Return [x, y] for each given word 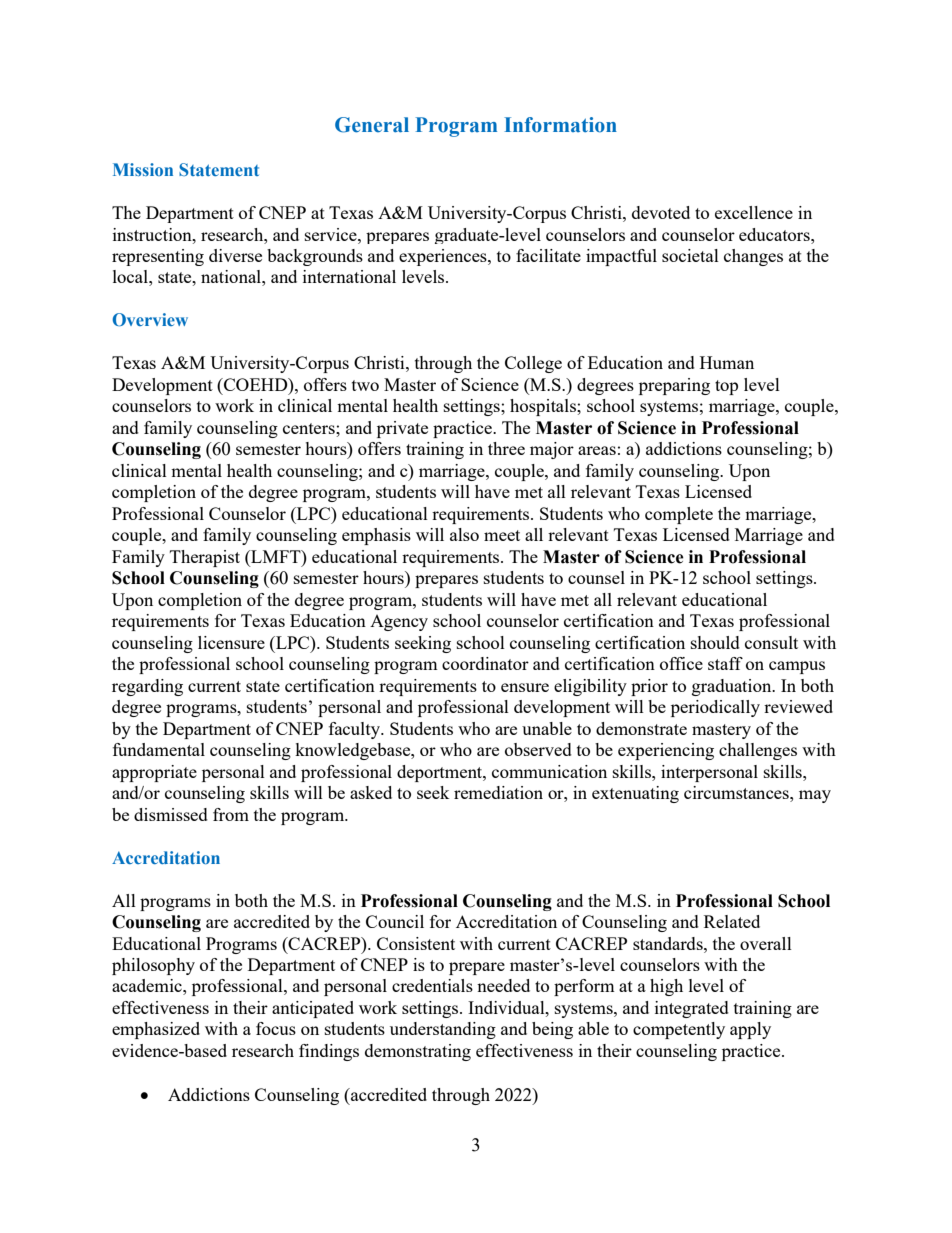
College [533, 364]
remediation [498, 792]
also [464, 534]
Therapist [205, 558]
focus [276, 1028]
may [815, 796]
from [231, 814]
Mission [143, 169]
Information [560, 125]
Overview [150, 320]
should [715, 642]
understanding [443, 1030]
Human [727, 362]
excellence [754, 212]
